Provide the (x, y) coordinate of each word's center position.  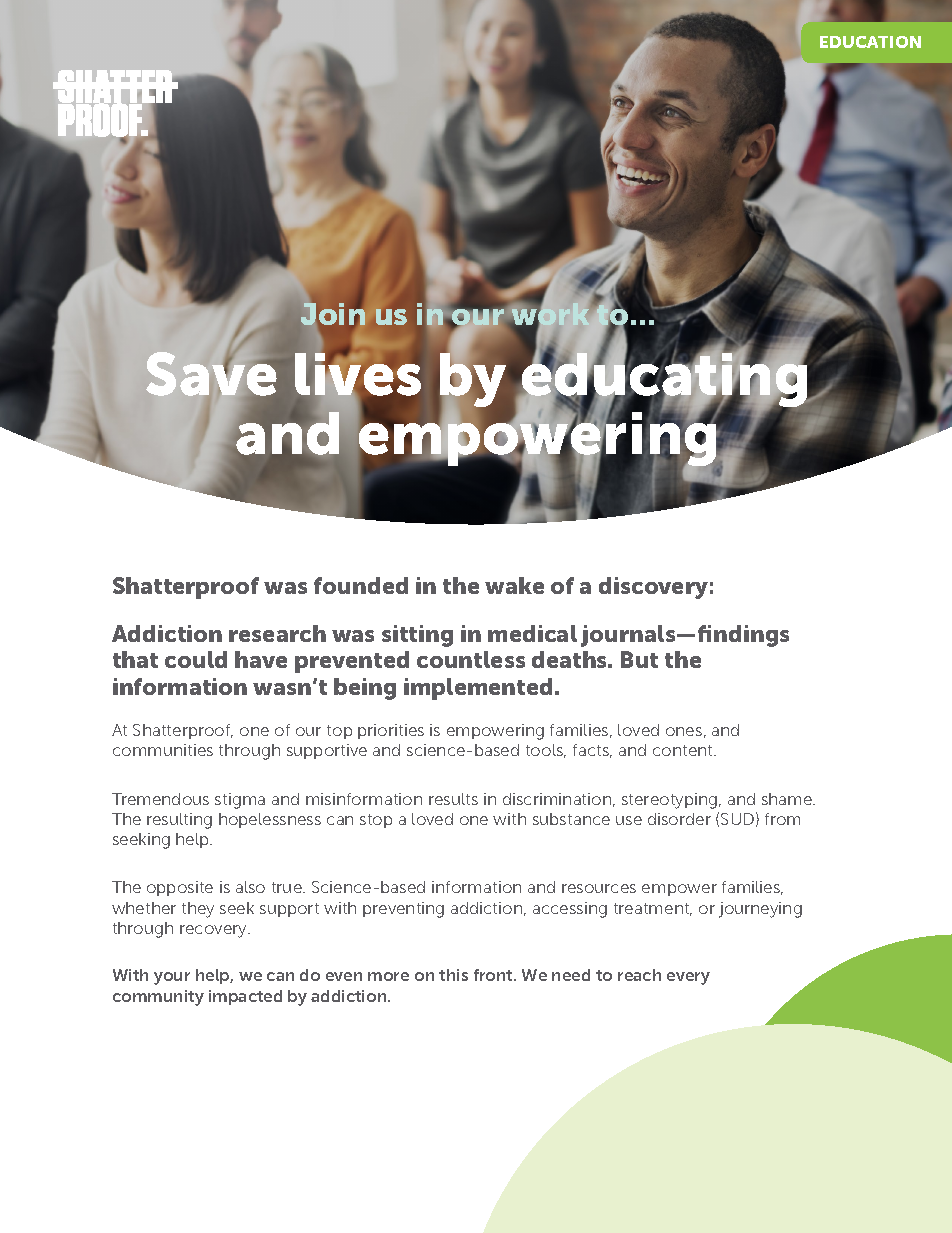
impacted (245, 997)
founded (361, 585)
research (277, 633)
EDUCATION (870, 42)
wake (514, 585)
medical (532, 633)
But (639, 659)
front (494, 975)
